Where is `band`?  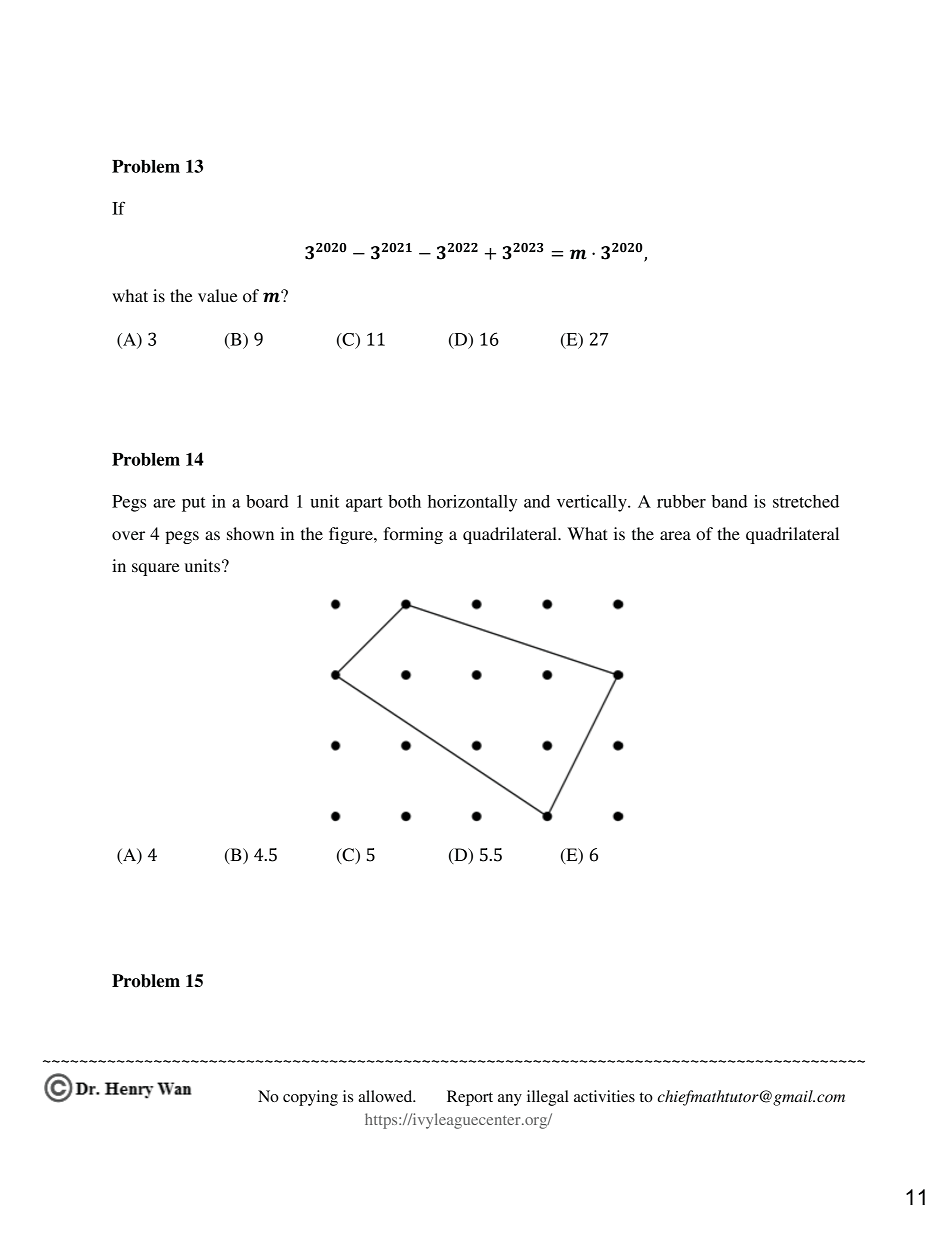 band is located at coordinates (729, 501).
